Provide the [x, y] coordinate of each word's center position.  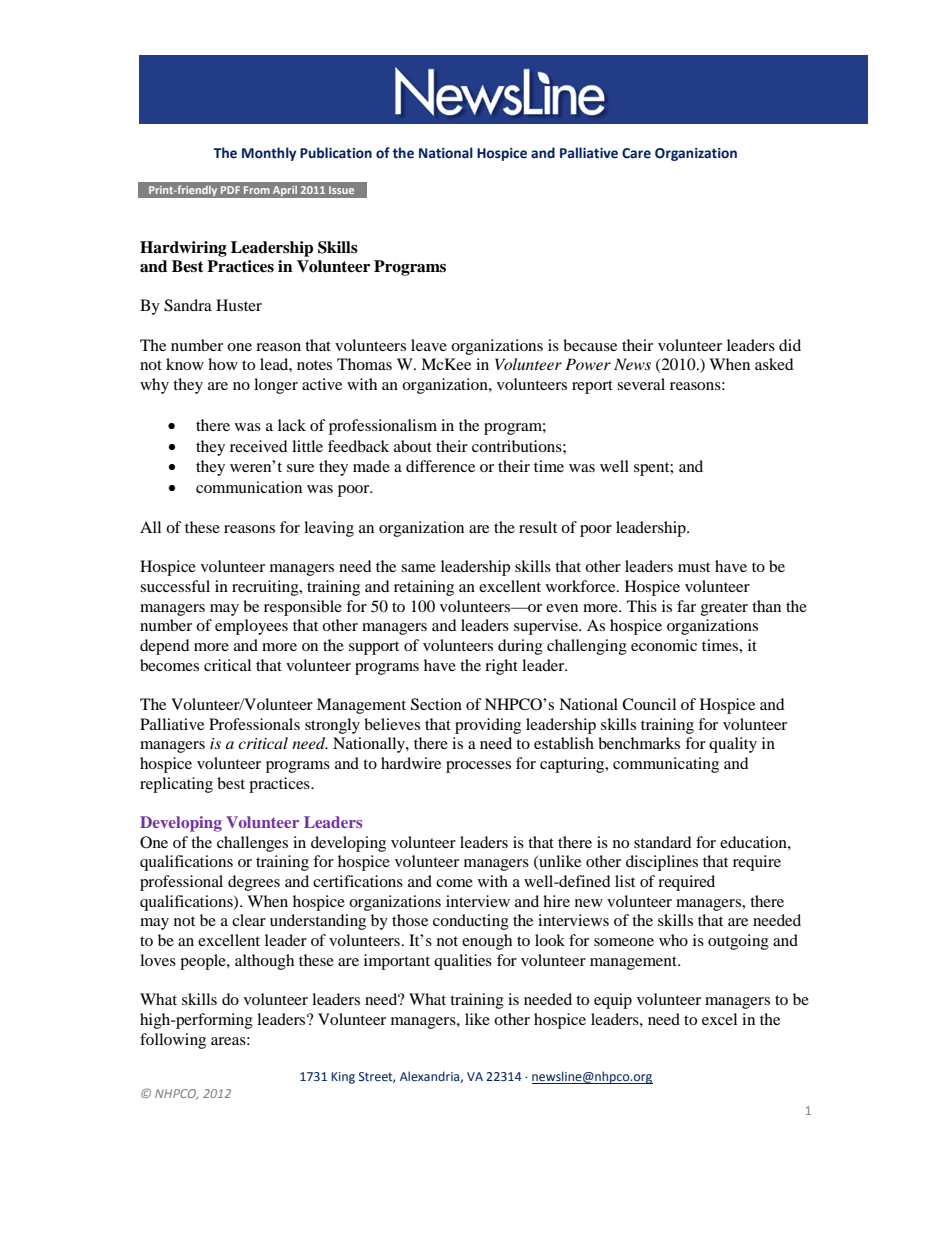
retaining [424, 588]
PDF [230, 190]
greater [724, 609]
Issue [341, 190]
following [173, 1041]
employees [251, 627]
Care [636, 153]
